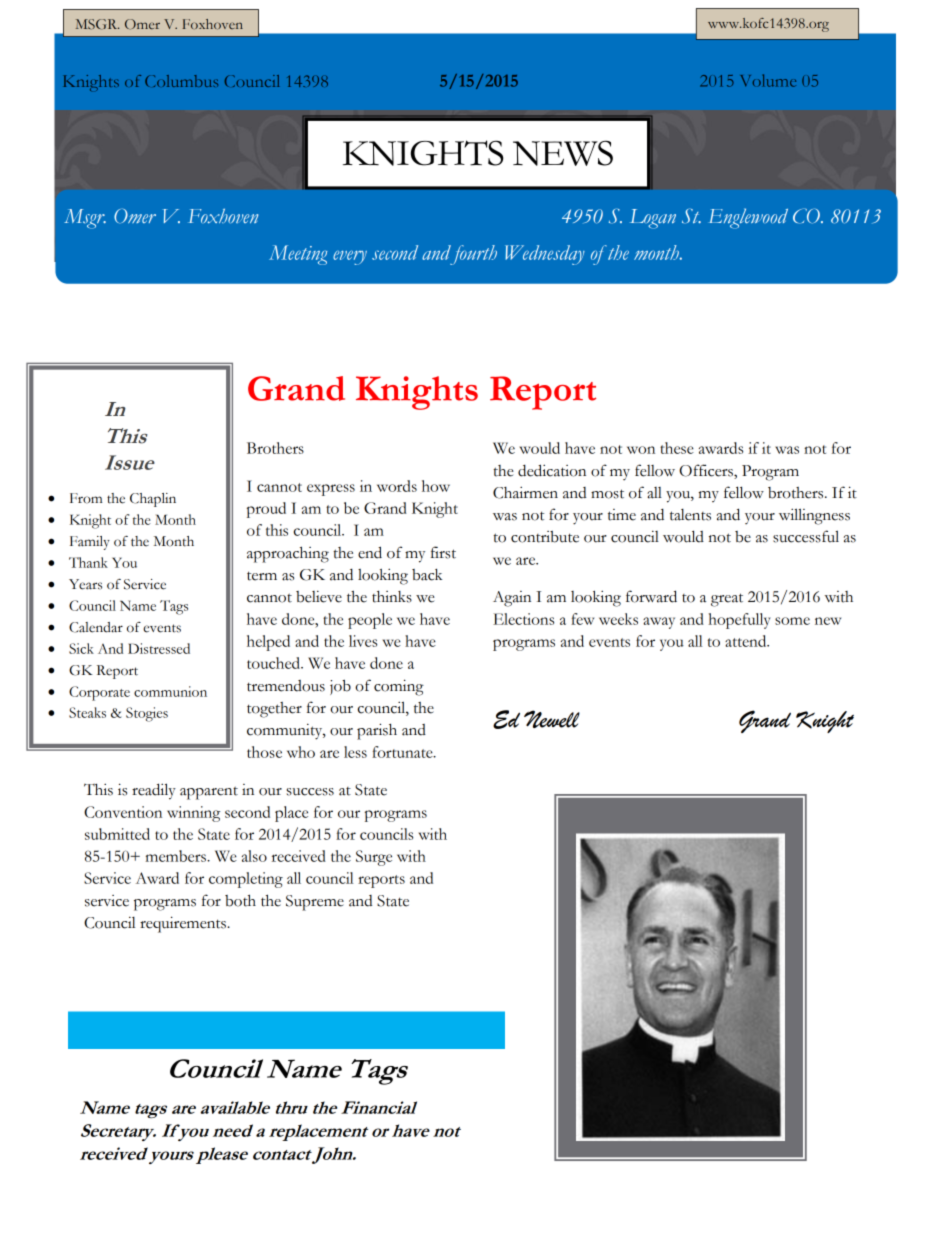 The width and height of the document is (952, 1233). What do you see at coordinates (748, 218) in the document?
I see `Englewood` at bounding box center [748, 218].
